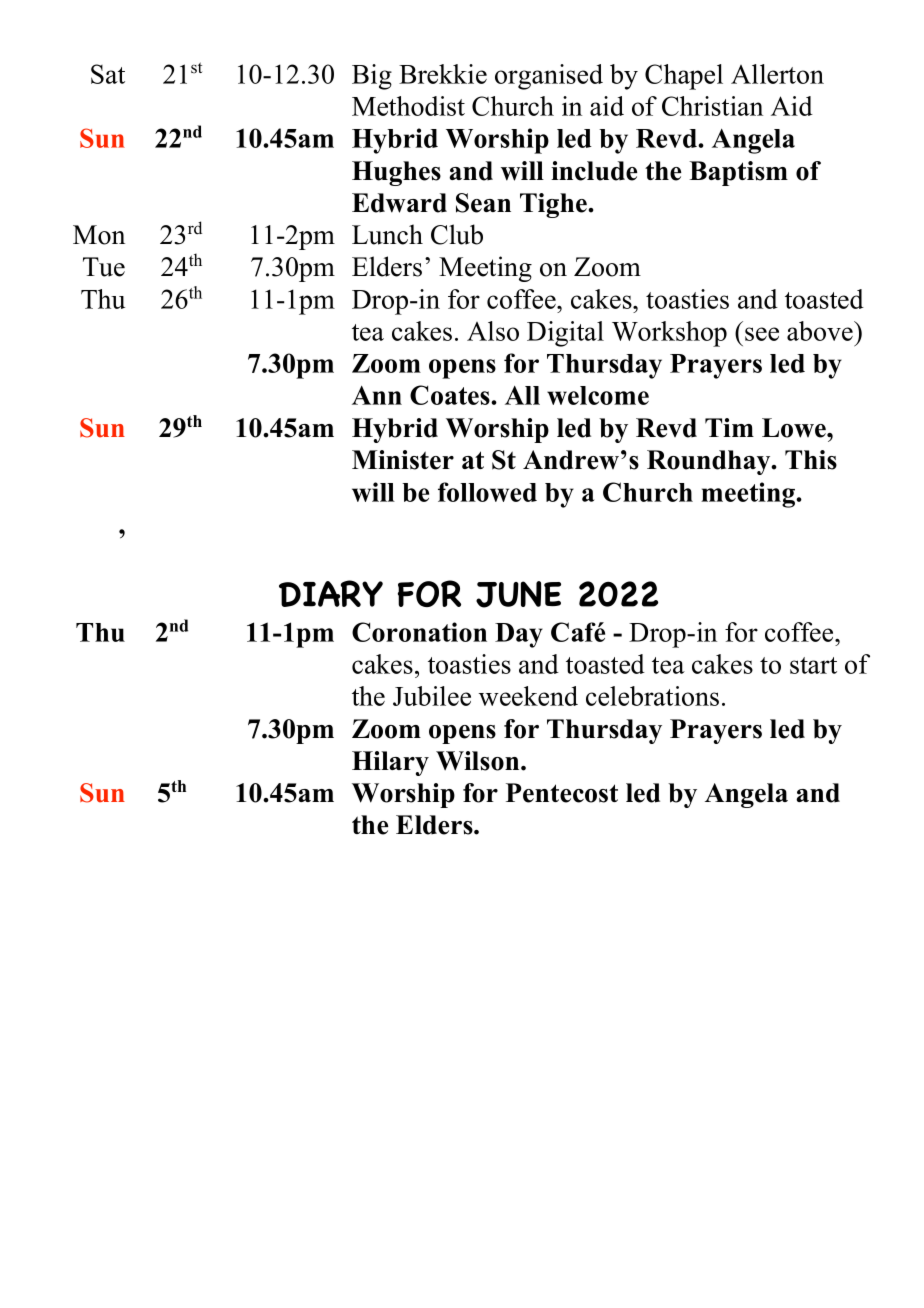 The image size is (924, 1308). What do you see at coordinates (712, 106) in the document?
I see `Christian` at bounding box center [712, 106].
